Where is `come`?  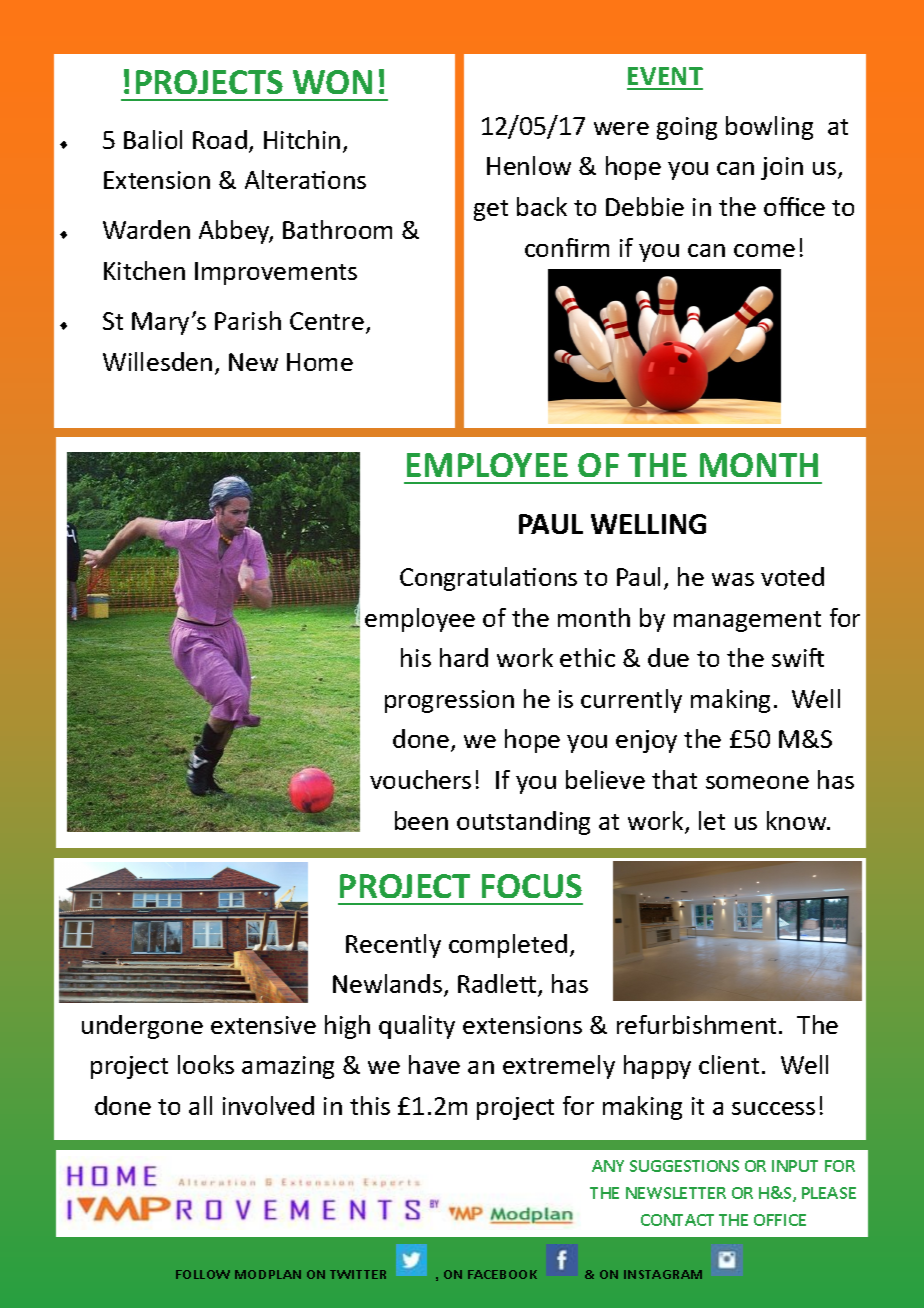
come is located at coordinates (764, 250).
